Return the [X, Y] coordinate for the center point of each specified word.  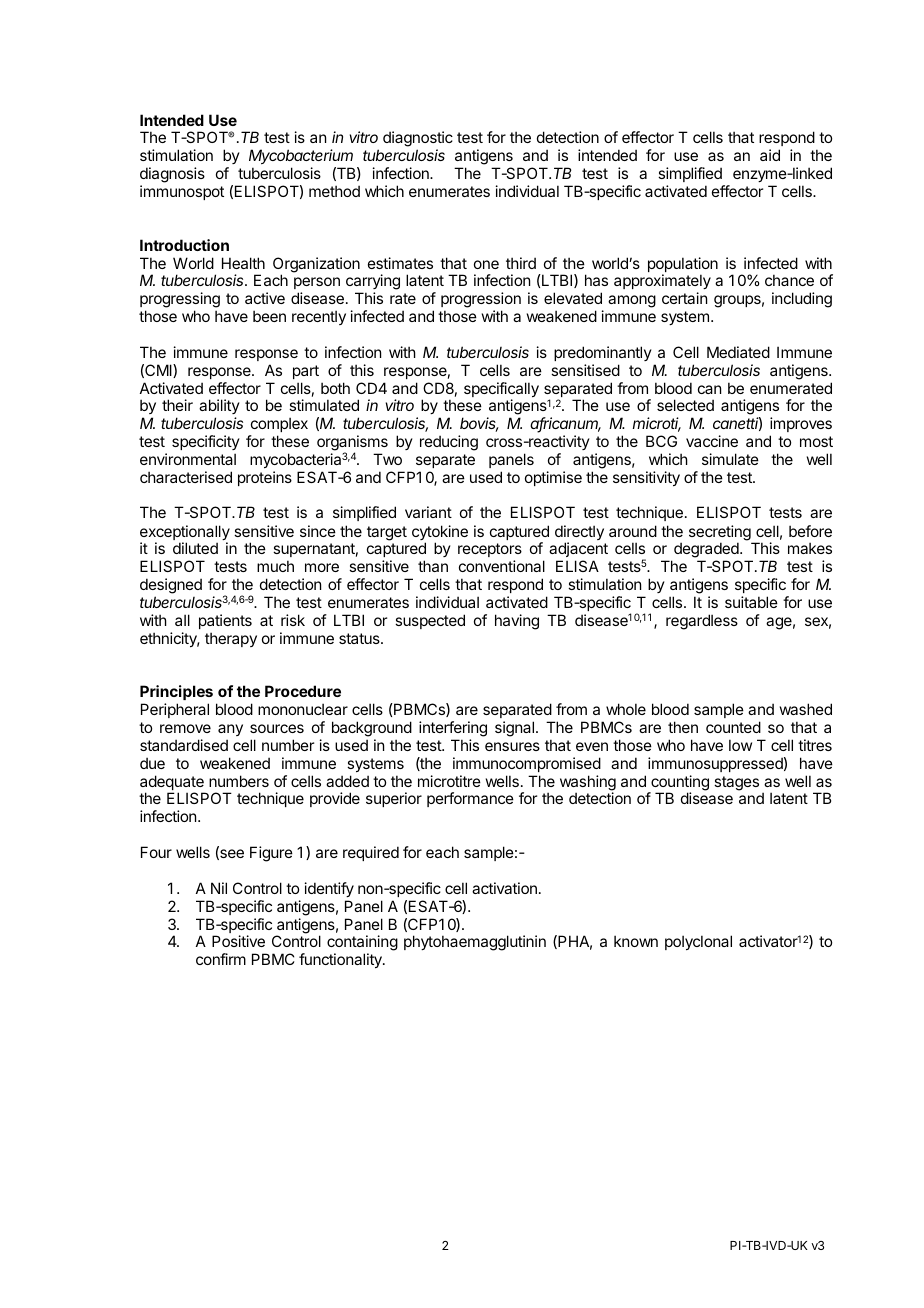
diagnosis [172, 175]
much [275, 566]
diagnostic [418, 140]
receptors [490, 552]
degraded [707, 551]
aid [770, 155]
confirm [221, 959]
